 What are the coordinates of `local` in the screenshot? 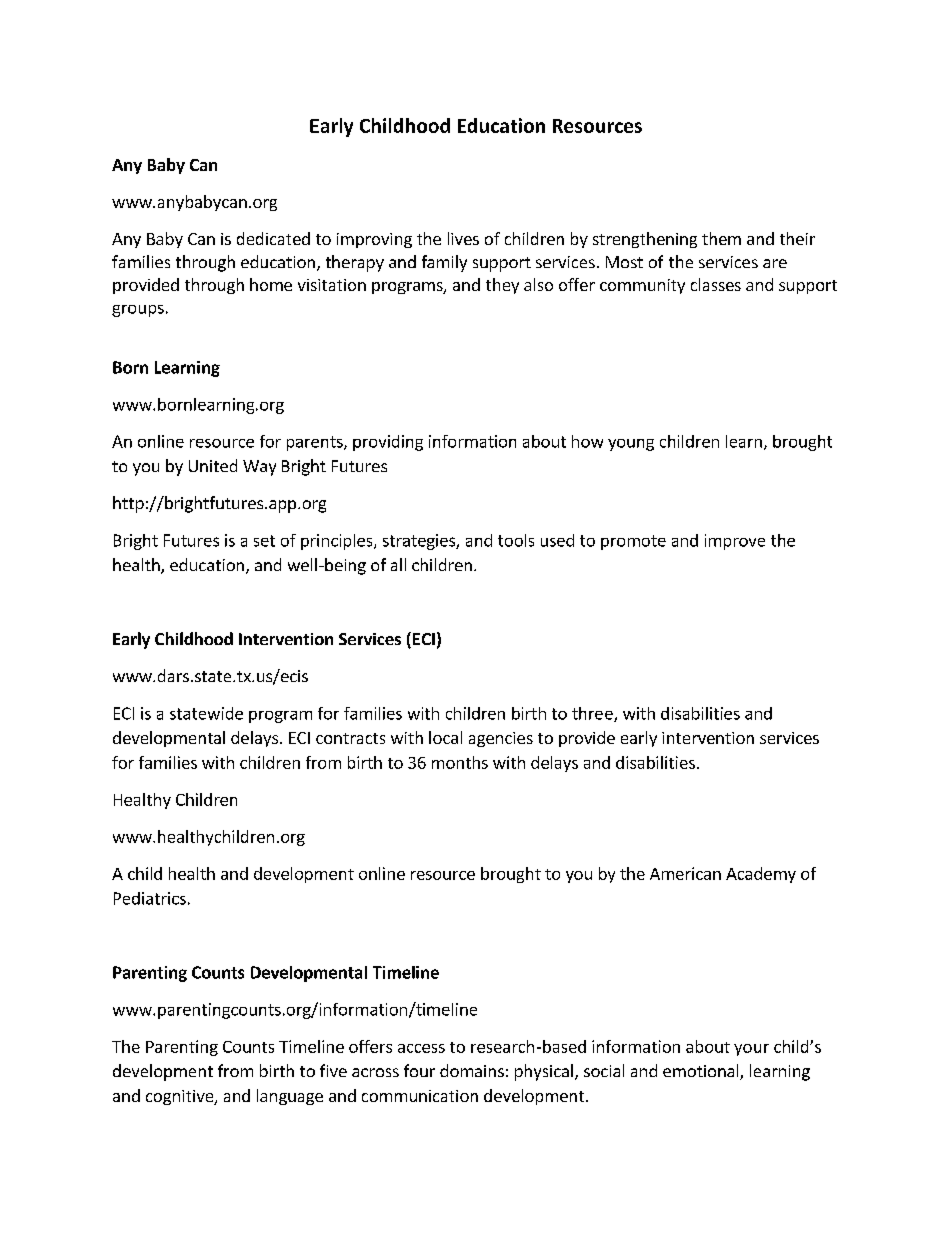 It's located at (445, 737).
